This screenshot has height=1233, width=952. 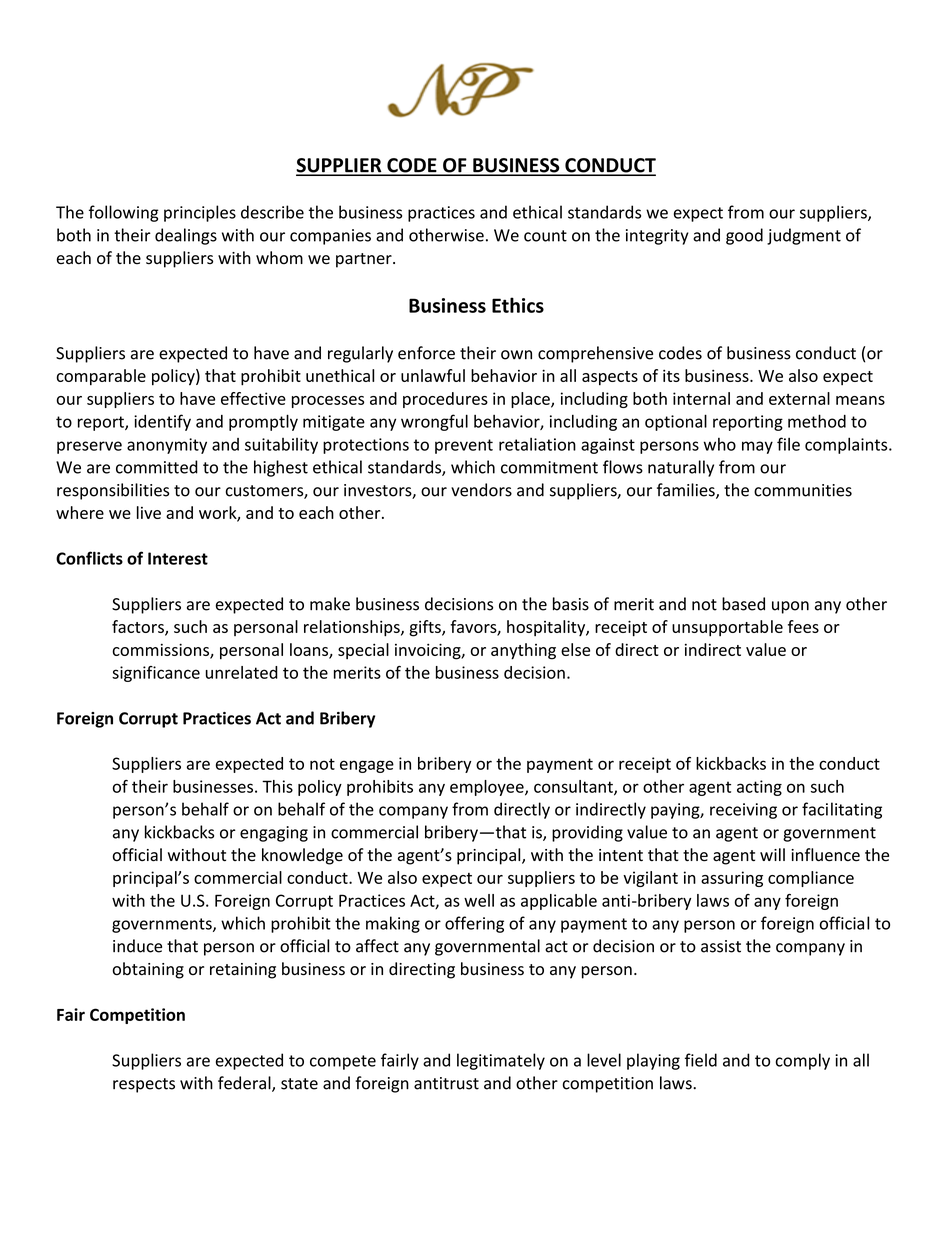 What do you see at coordinates (488, 788) in the screenshot?
I see `employee` at bounding box center [488, 788].
